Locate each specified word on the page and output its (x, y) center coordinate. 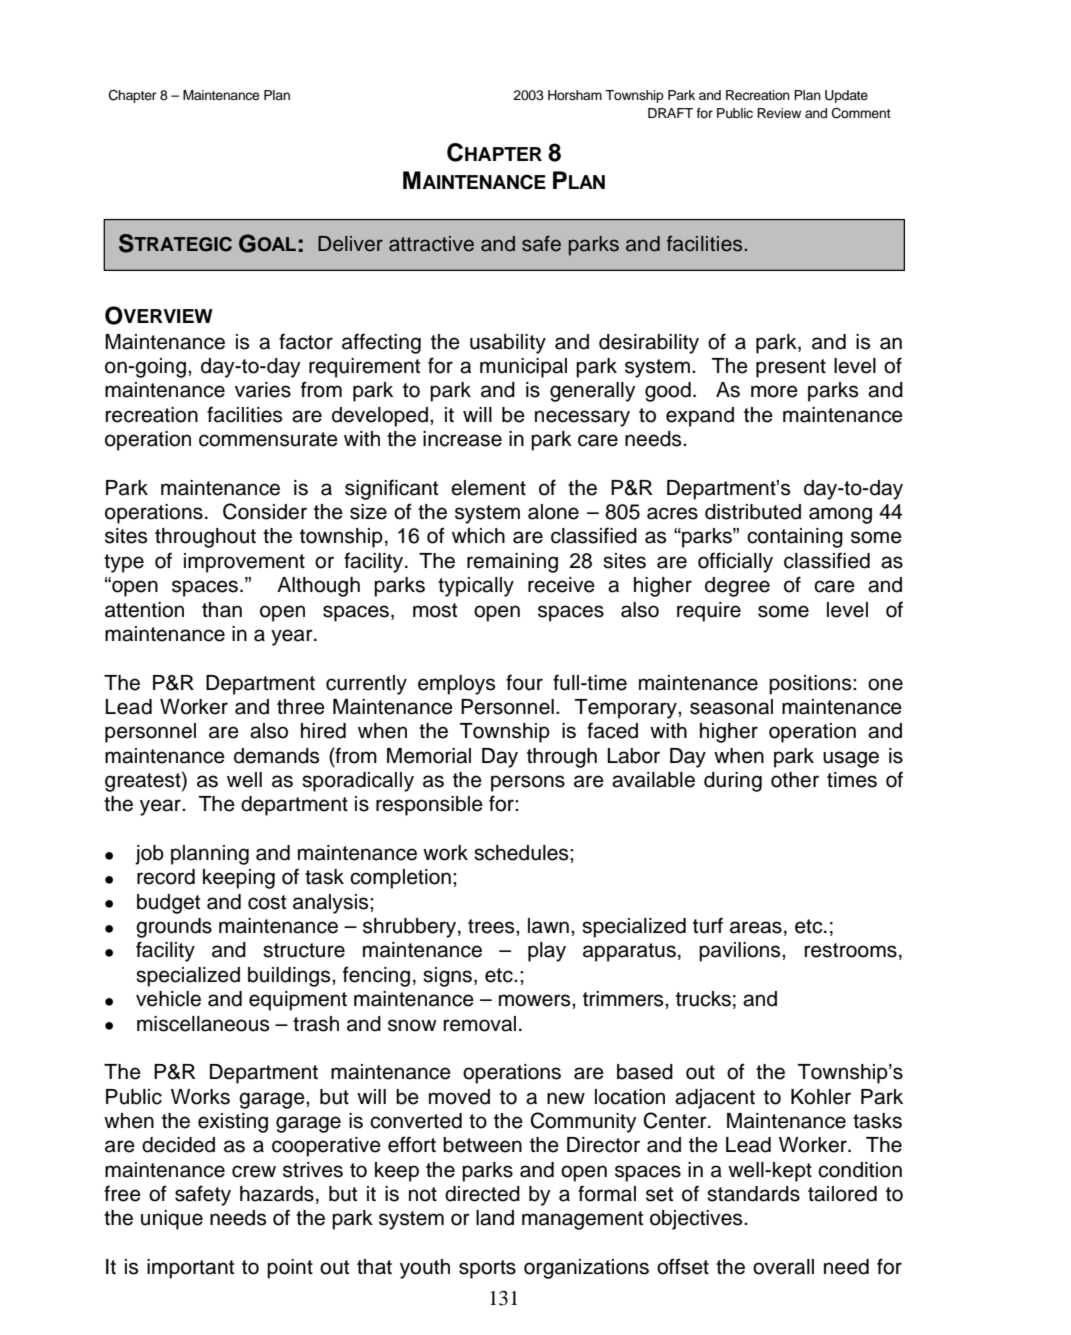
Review (779, 113)
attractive (431, 244)
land (495, 1218)
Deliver (350, 244)
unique (172, 1220)
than (222, 610)
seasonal (731, 707)
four (524, 682)
